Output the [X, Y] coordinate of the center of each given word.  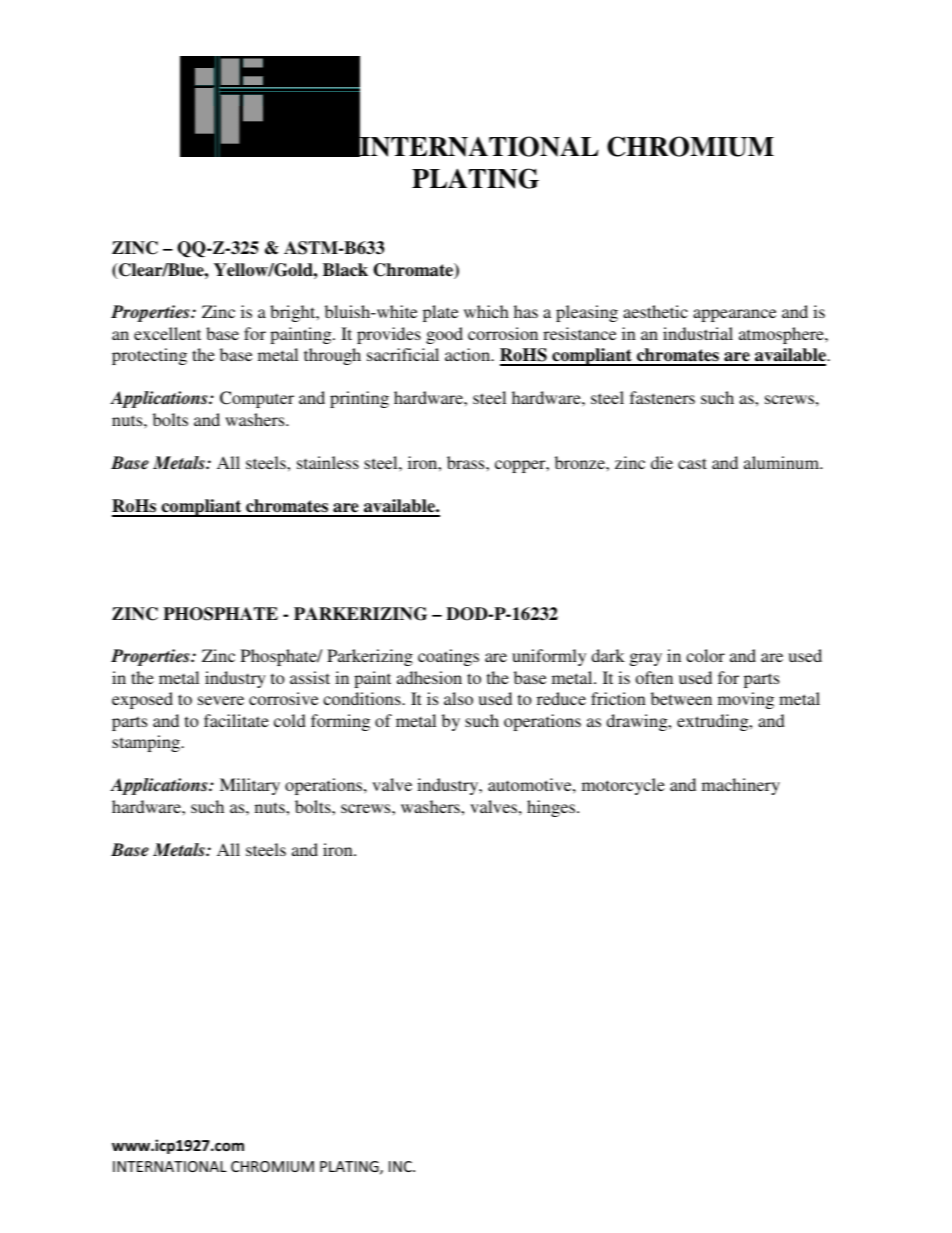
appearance [734, 315]
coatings [448, 657]
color [705, 655]
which [486, 311]
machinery [741, 786]
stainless [328, 462]
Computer [257, 399]
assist [310, 677]
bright [294, 313]
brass [467, 462]
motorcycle [623, 786]
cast [692, 463]
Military [250, 786]
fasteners [662, 397]
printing [359, 399]
